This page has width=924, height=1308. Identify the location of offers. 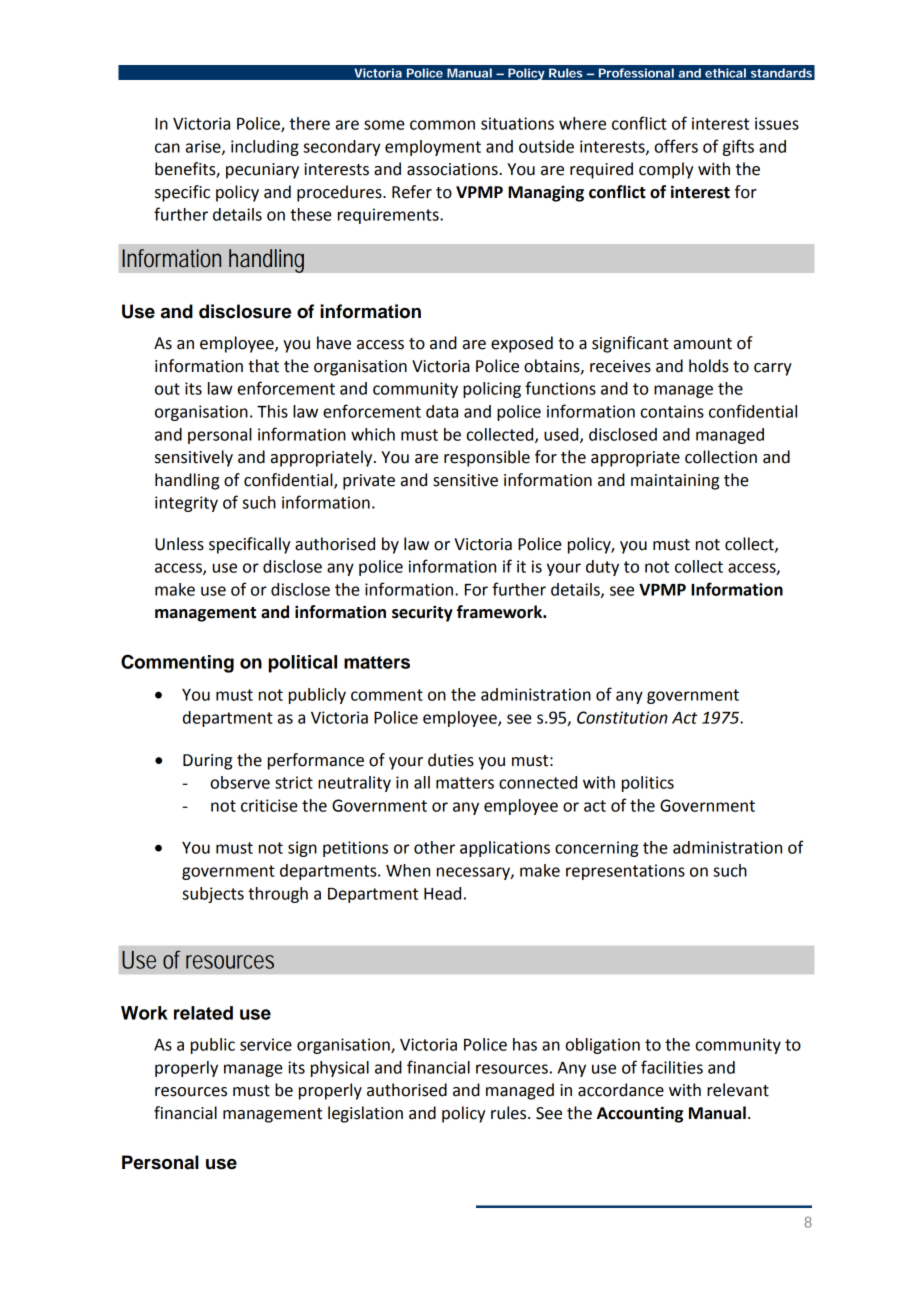
(676, 146).
